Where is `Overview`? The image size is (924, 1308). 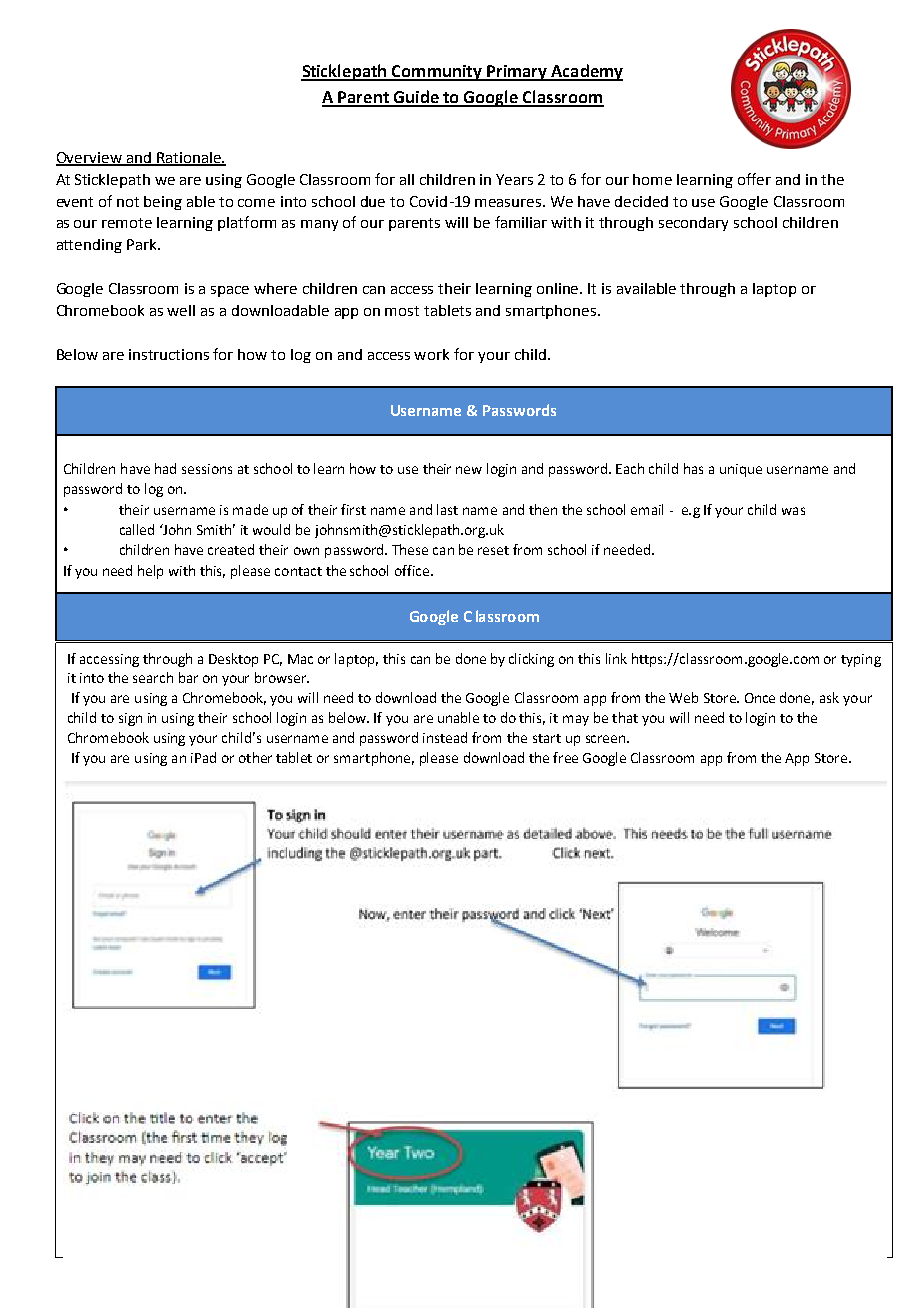
Overview is located at coordinates (90, 159).
